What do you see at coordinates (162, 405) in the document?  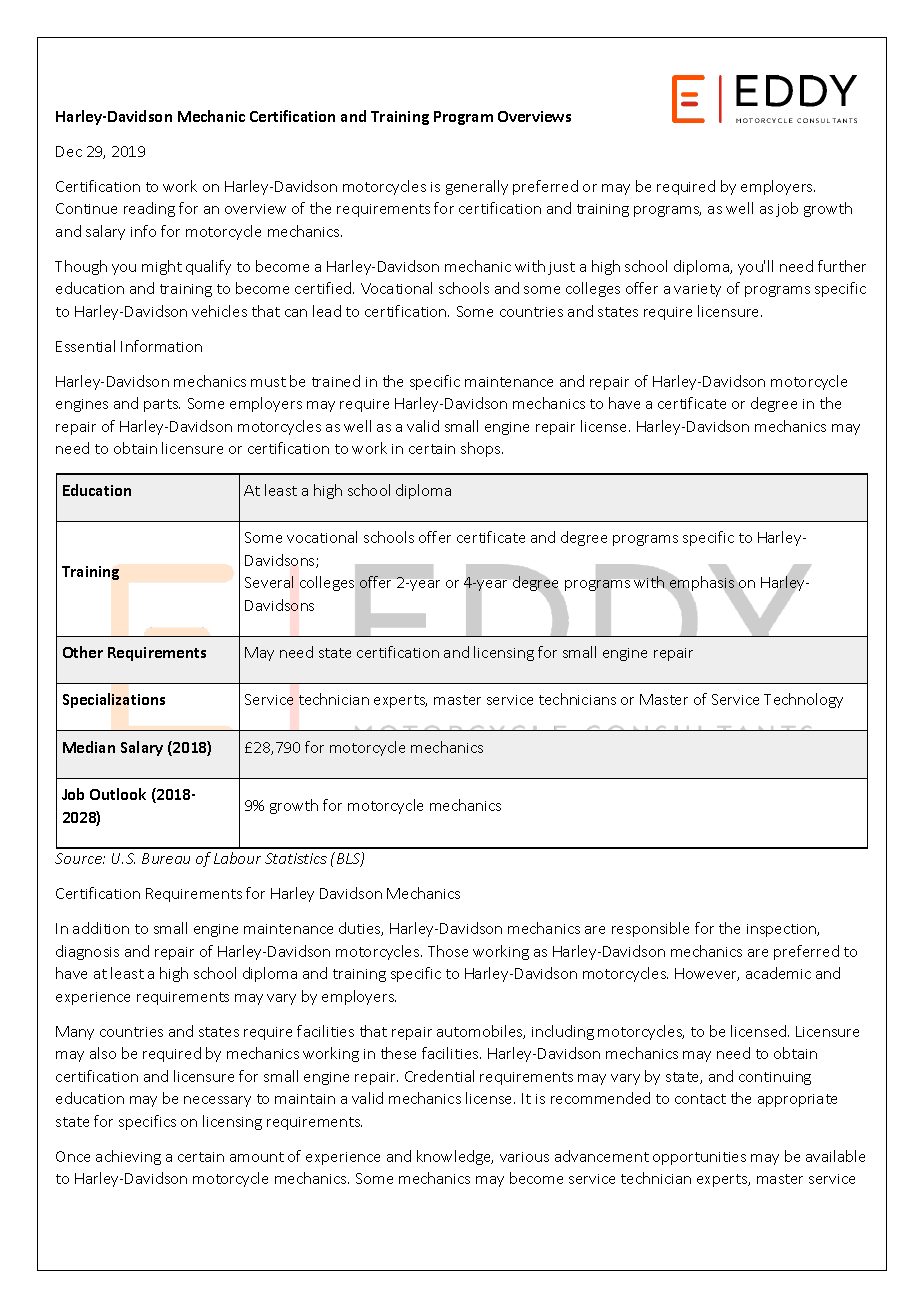 I see `parts` at bounding box center [162, 405].
